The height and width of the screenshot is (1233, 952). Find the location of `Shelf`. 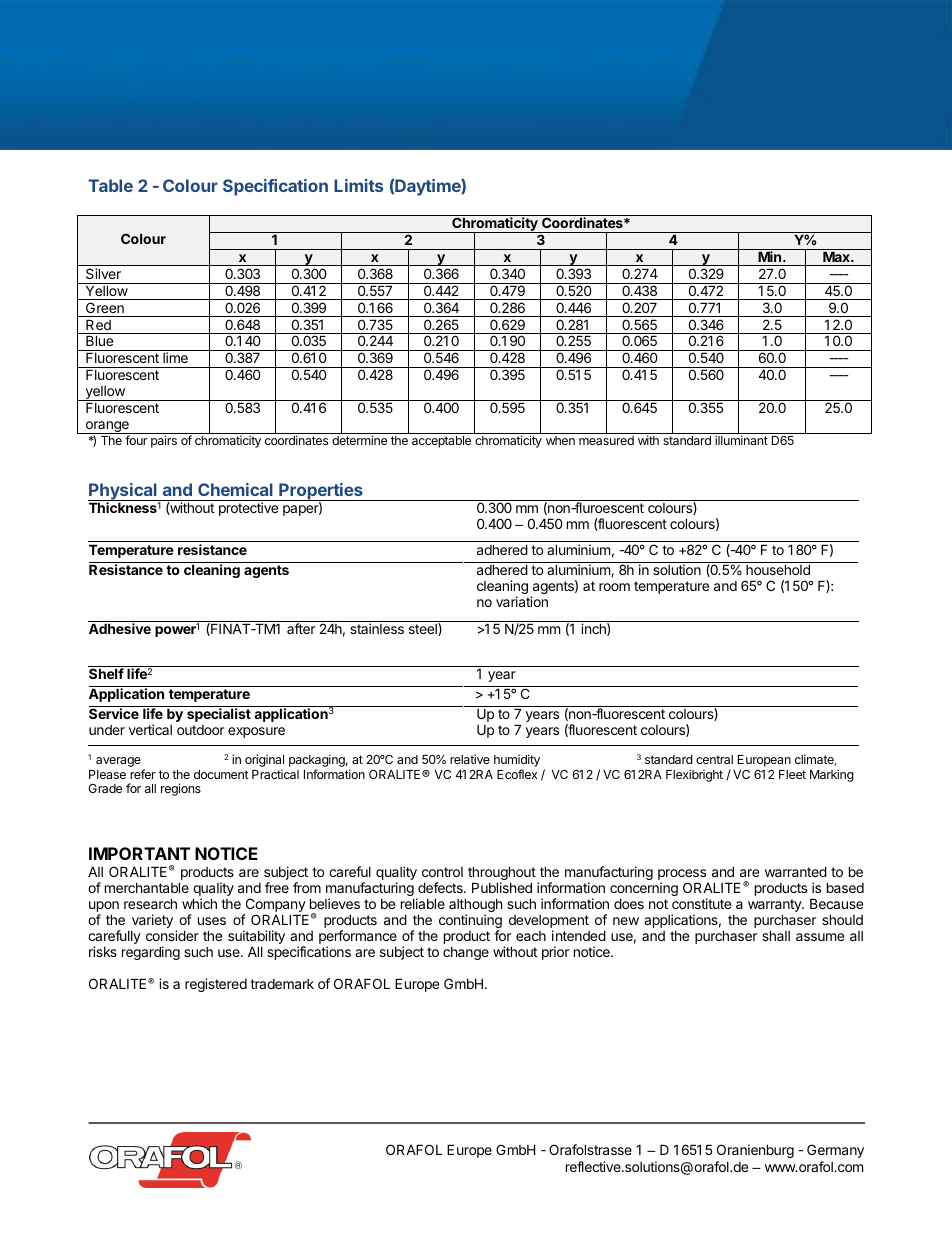

Shelf is located at coordinates (106, 673).
